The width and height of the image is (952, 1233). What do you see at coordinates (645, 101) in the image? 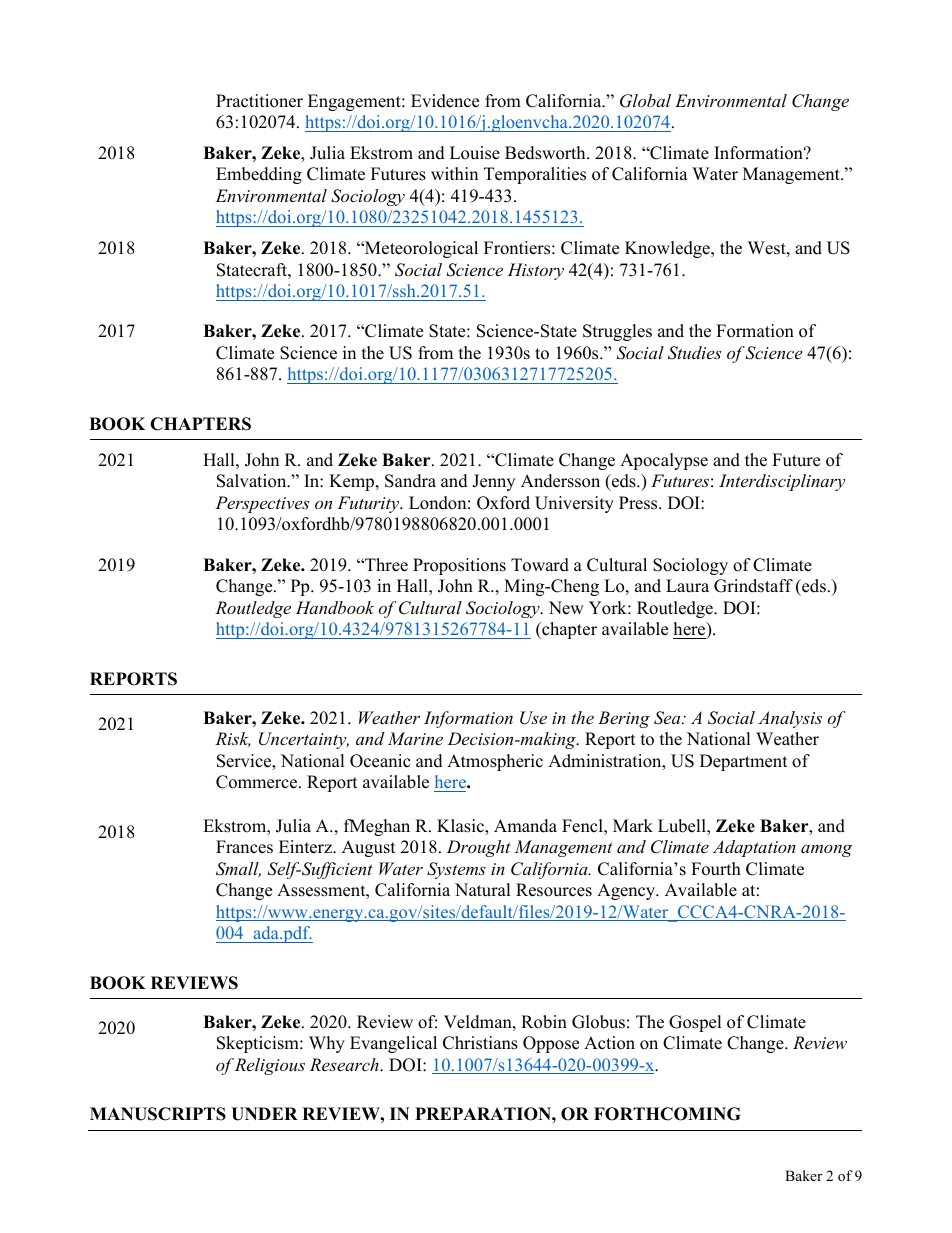
I see `Global` at bounding box center [645, 101].
